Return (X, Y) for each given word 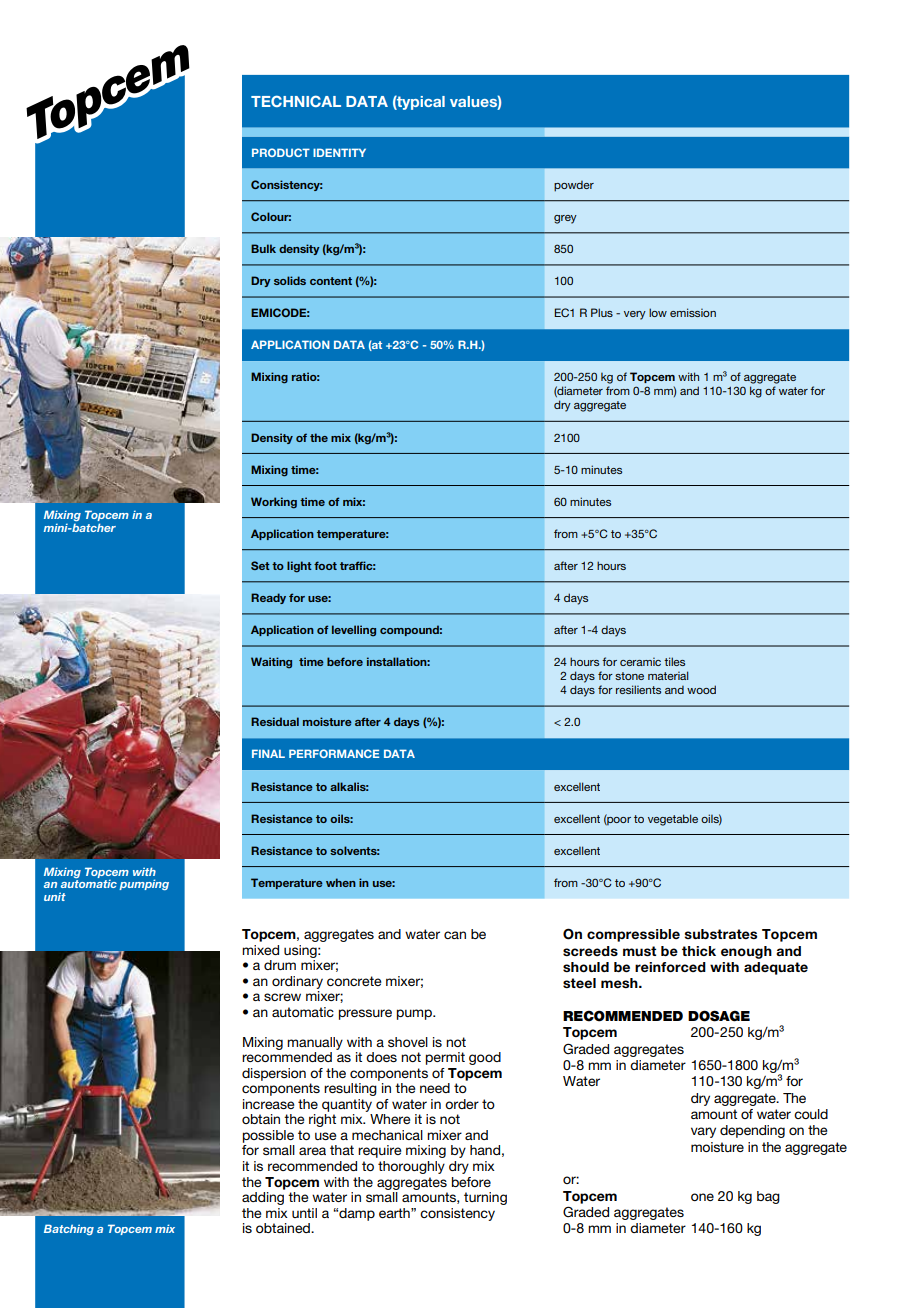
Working (274, 503)
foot (325, 565)
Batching (69, 1229)
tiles (674, 661)
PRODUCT (281, 152)
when (341, 882)
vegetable (673, 820)
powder (574, 186)
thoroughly (411, 1167)
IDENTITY (339, 152)
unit (55, 896)
